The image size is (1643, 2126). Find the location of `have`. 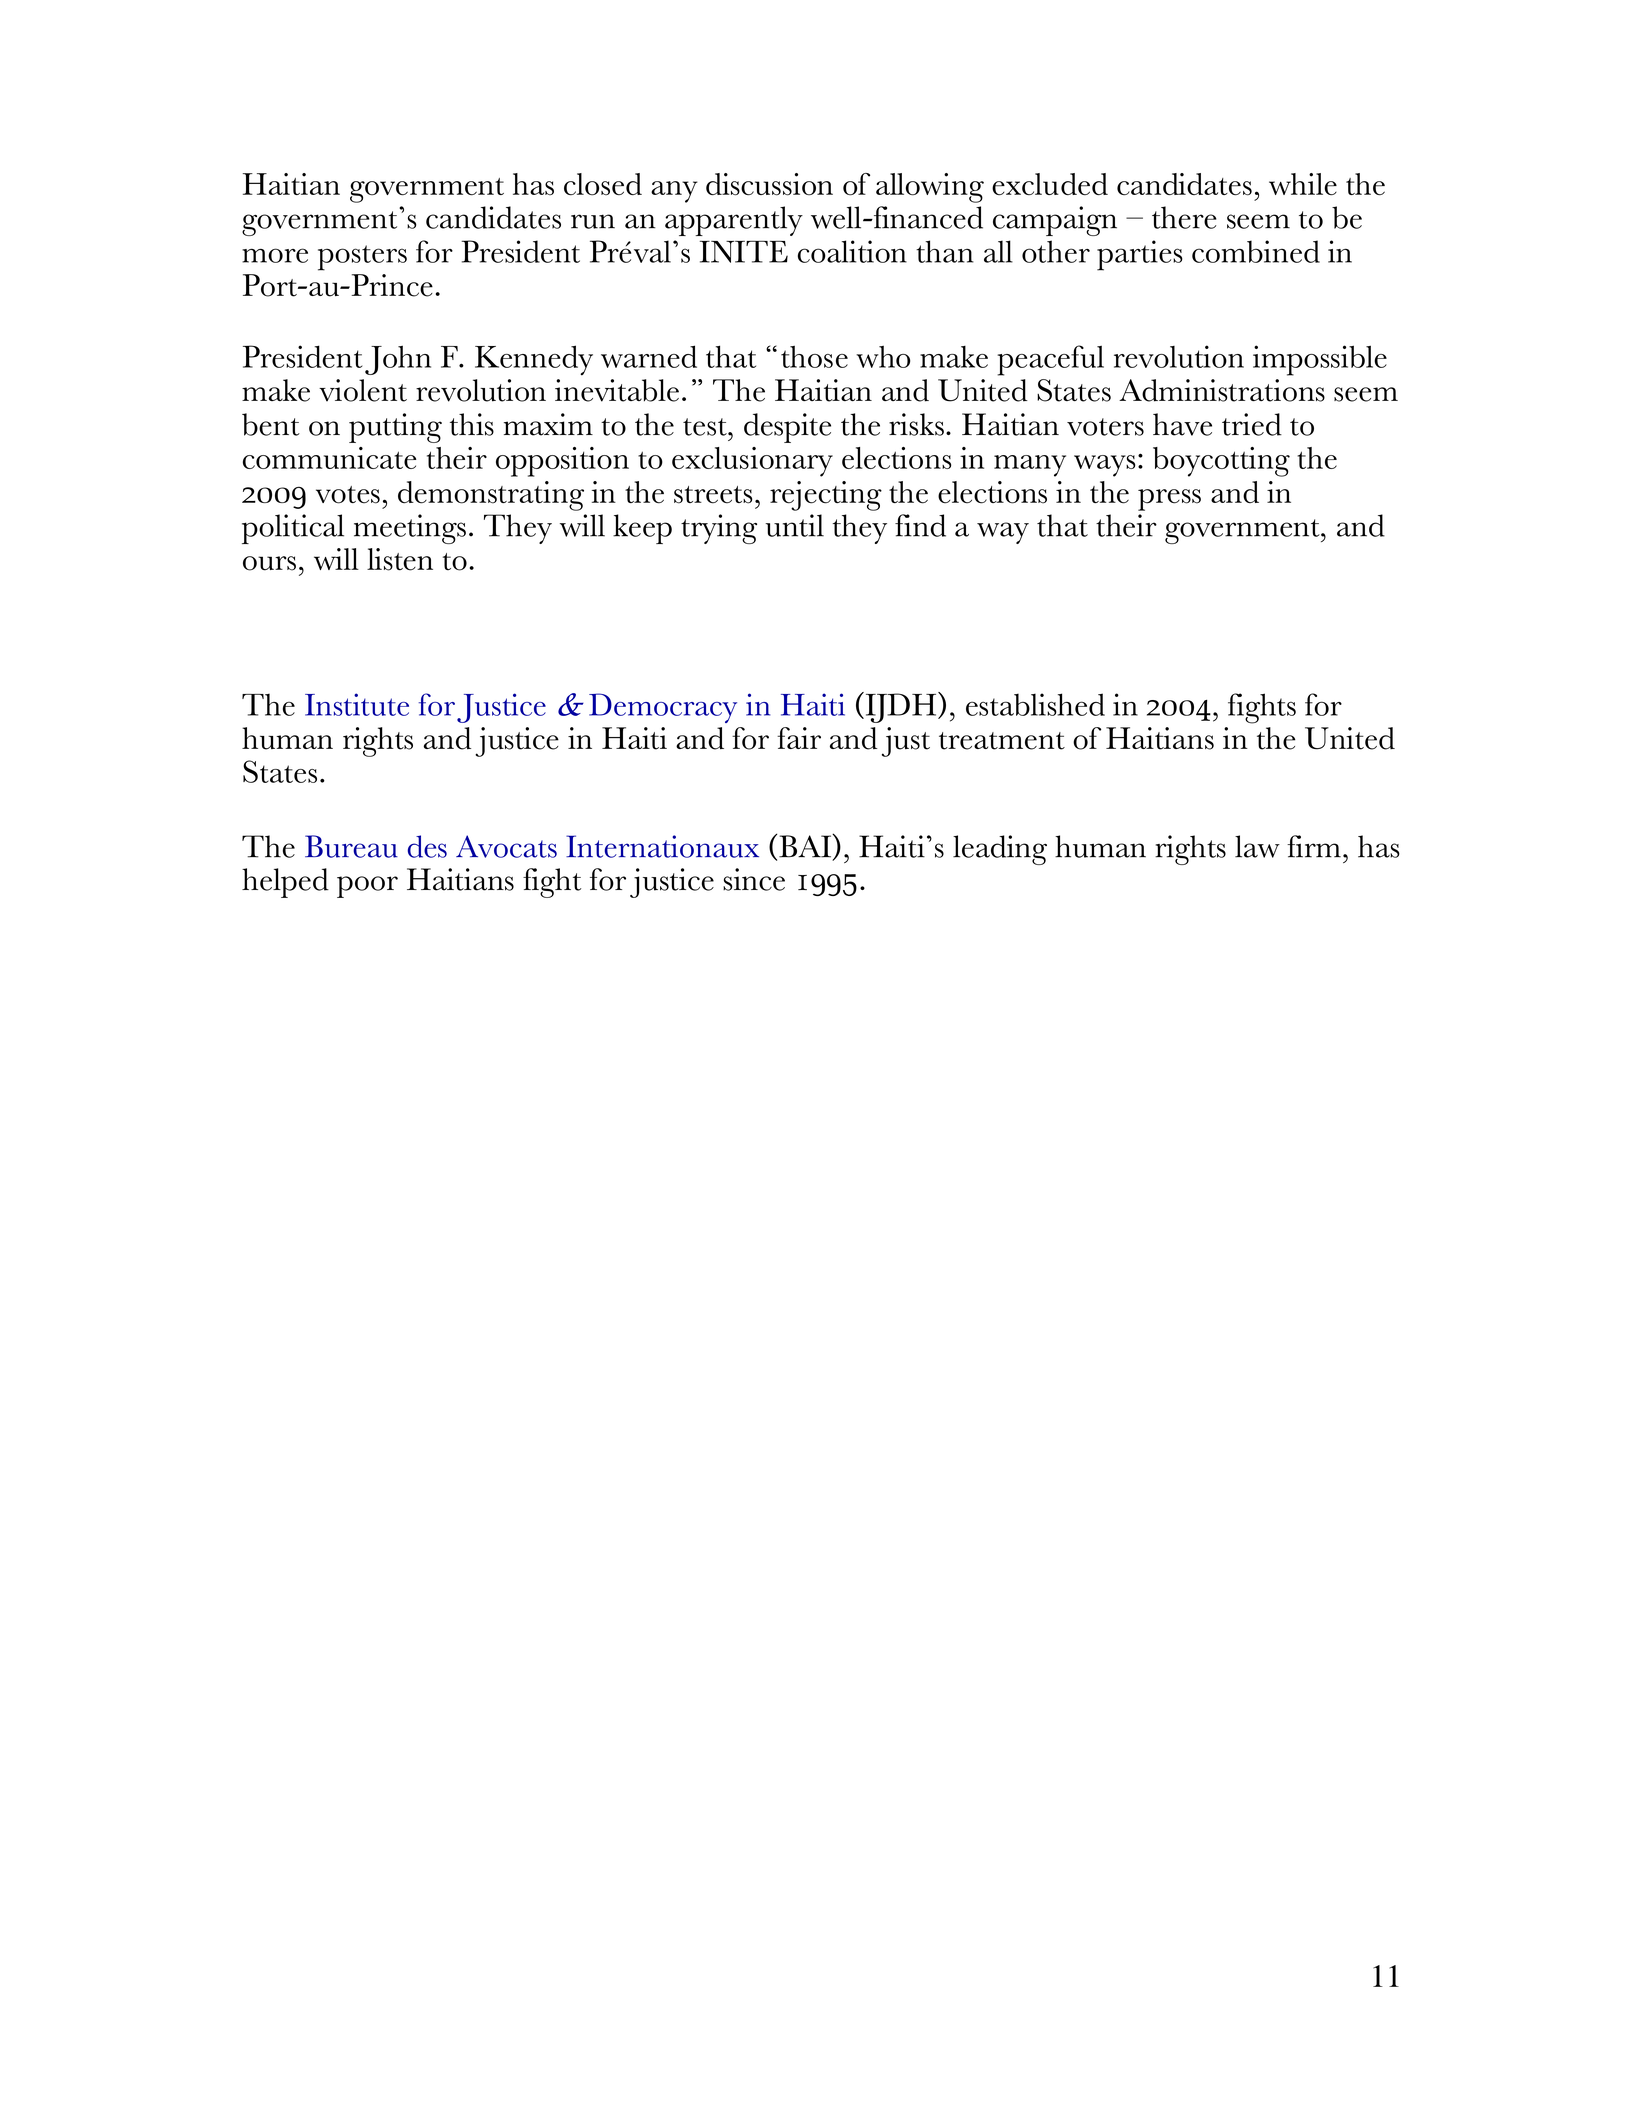

have is located at coordinates (1182, 424).
